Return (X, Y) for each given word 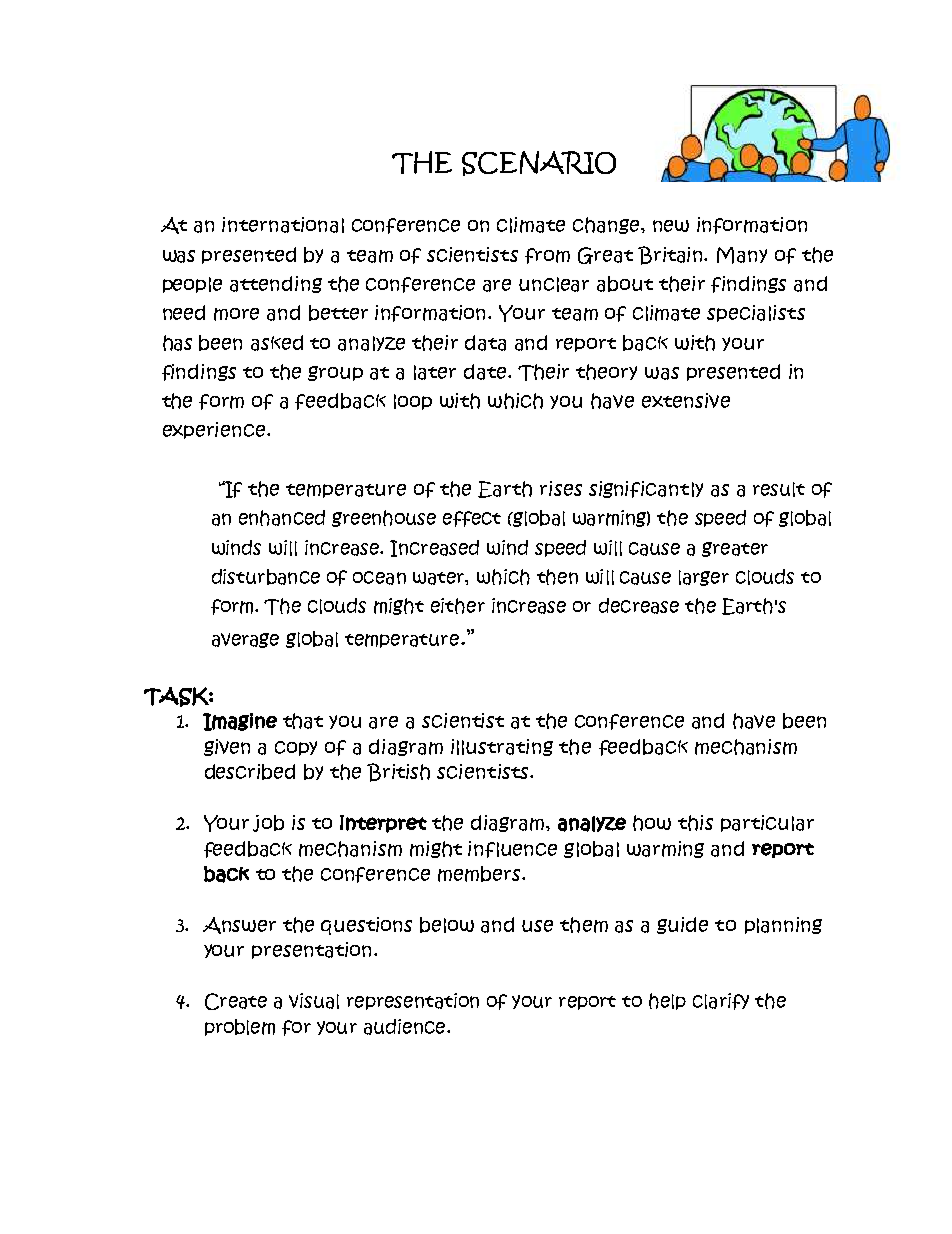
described (250, 772)
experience (215, 430)
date (486, 372)
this (695, 823)
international (283, 225)
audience (406, 1027)
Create (236, 1001)
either (458, 606)
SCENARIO (539, 163)
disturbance (266, 577)
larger (704, 578)
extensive (686, 400)
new (671, 226)
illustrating (502, 747)
